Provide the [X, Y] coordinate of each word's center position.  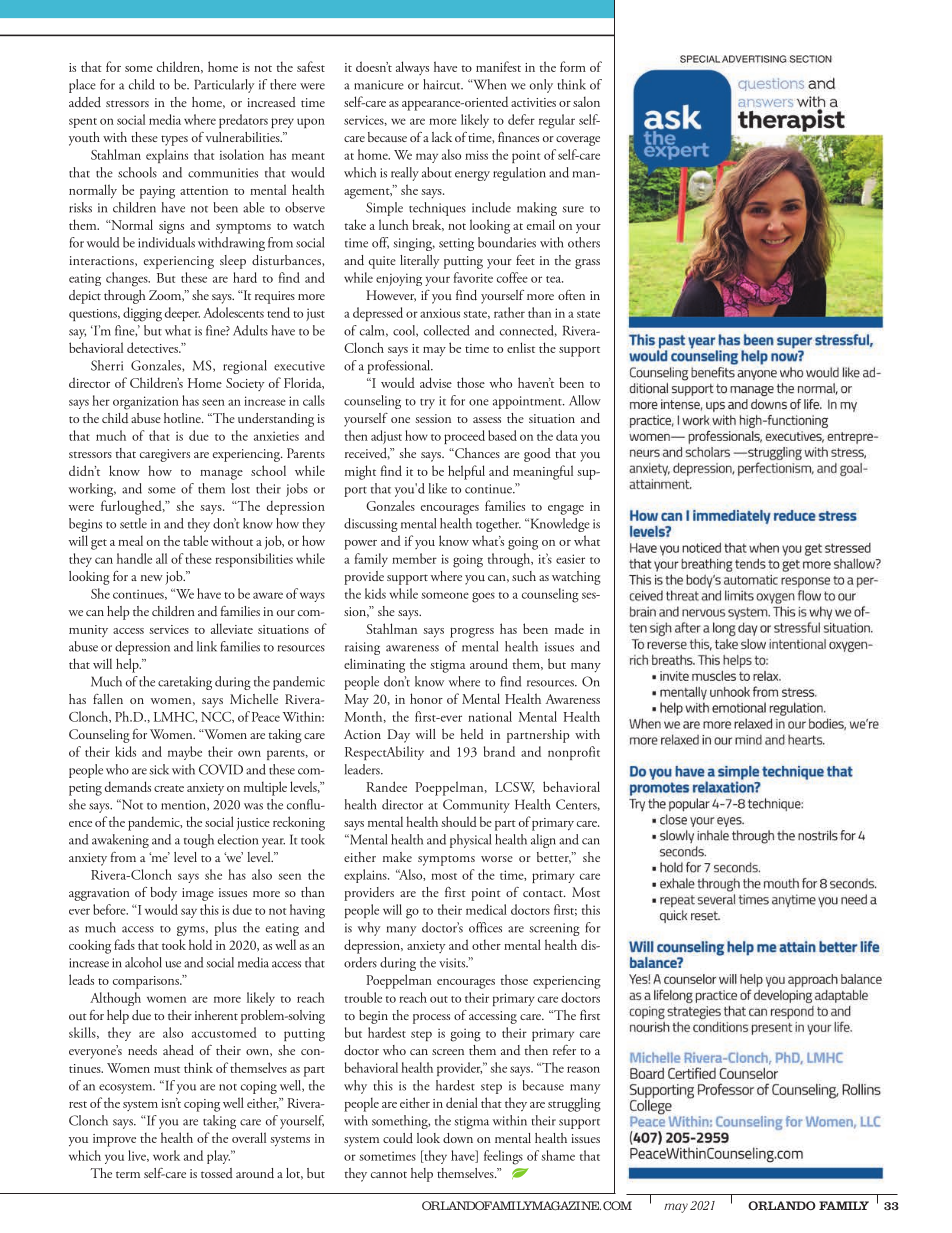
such [524, 576]
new [152, 578]
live [138, 1156]
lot [294, 1174]
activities [533, 102]
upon [311, 123]
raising [362, 648]
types [174, 140]
